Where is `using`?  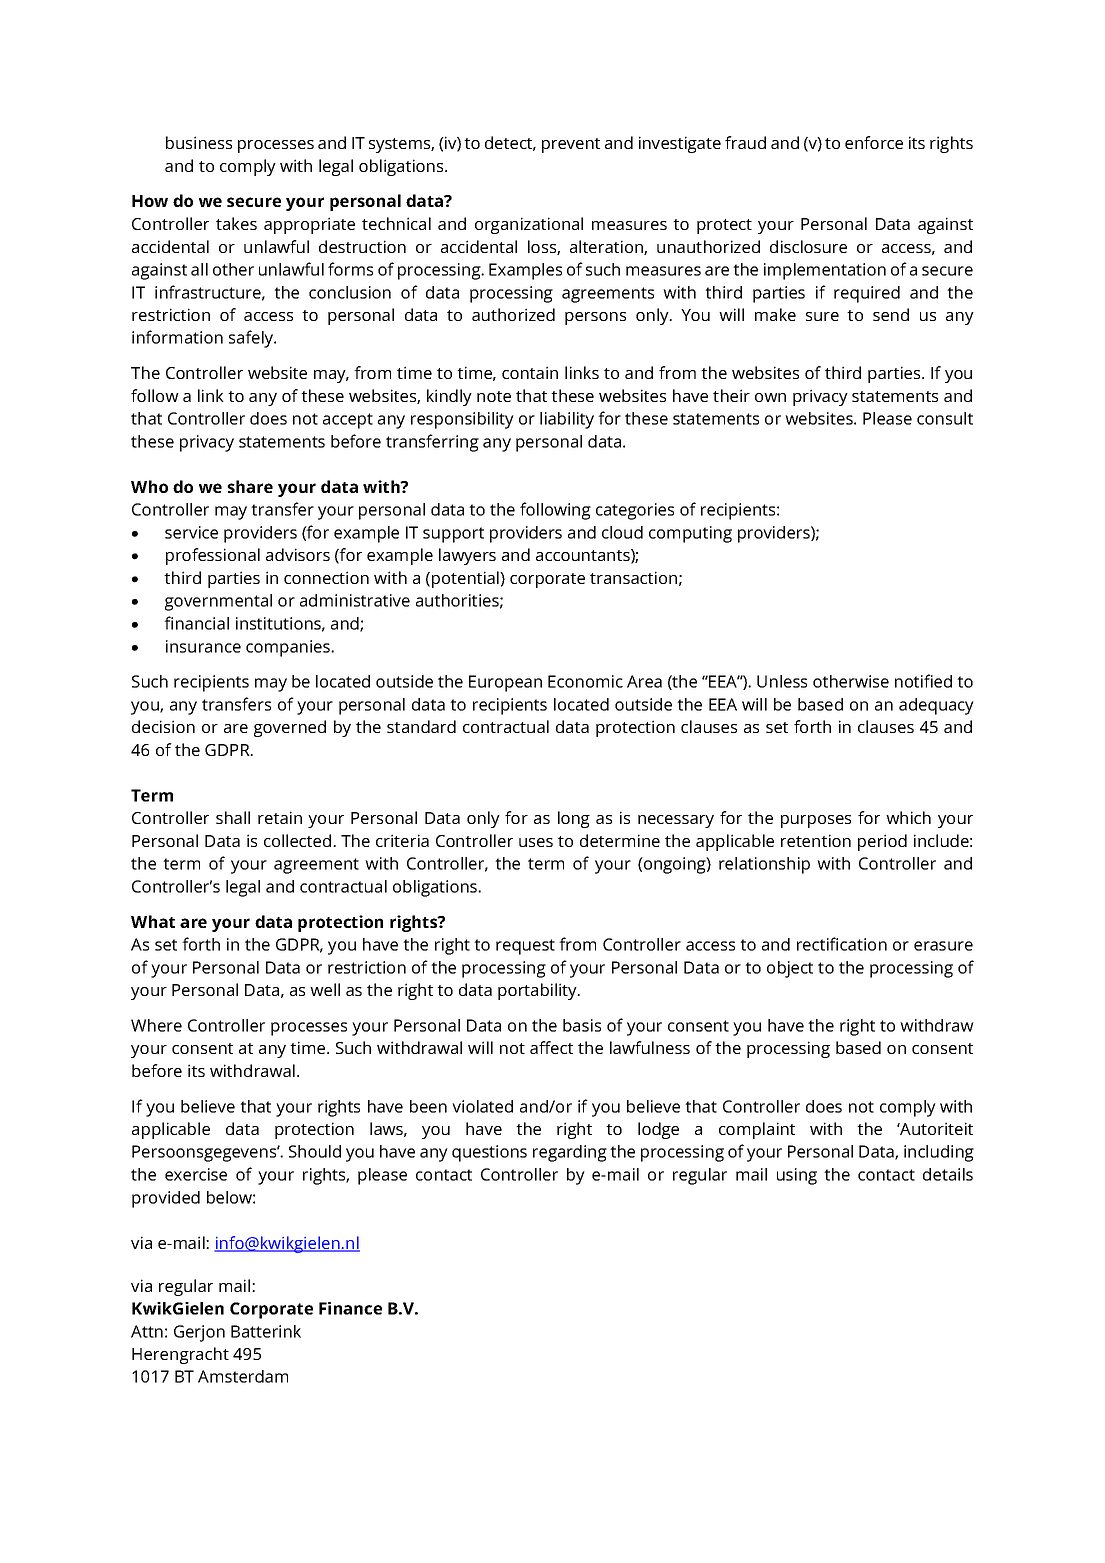
using is located at coordinates (797, 1176).
